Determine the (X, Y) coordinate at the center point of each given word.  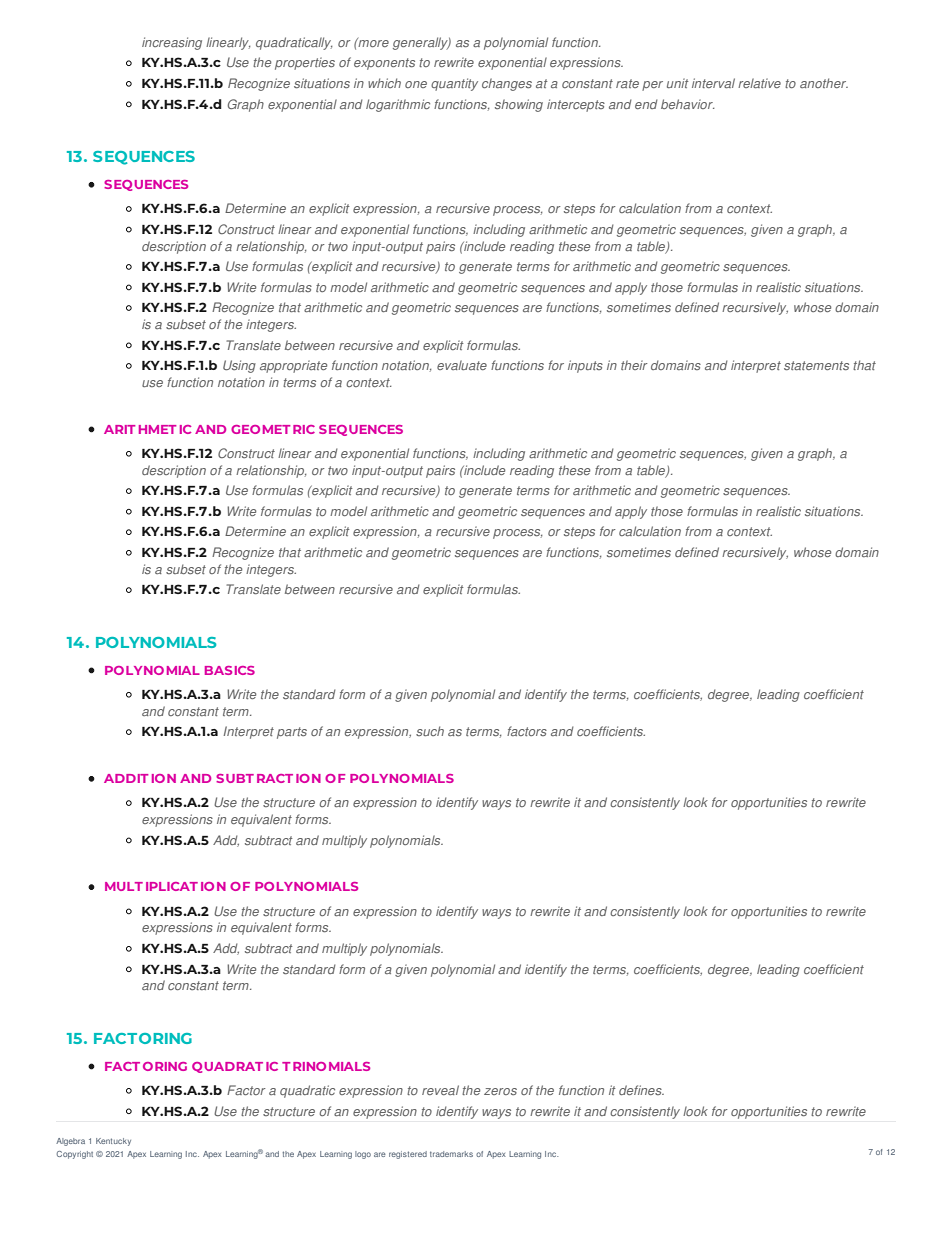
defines (641, 1090)
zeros (500, 1091)
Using (239, 366)
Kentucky (113, 1142)
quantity (454, 84)
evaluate (462, 365)
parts (292, 733)
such (430, 731)
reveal (440, 1090)
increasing (172, 43)
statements (816, 365)
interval (713, 83)
